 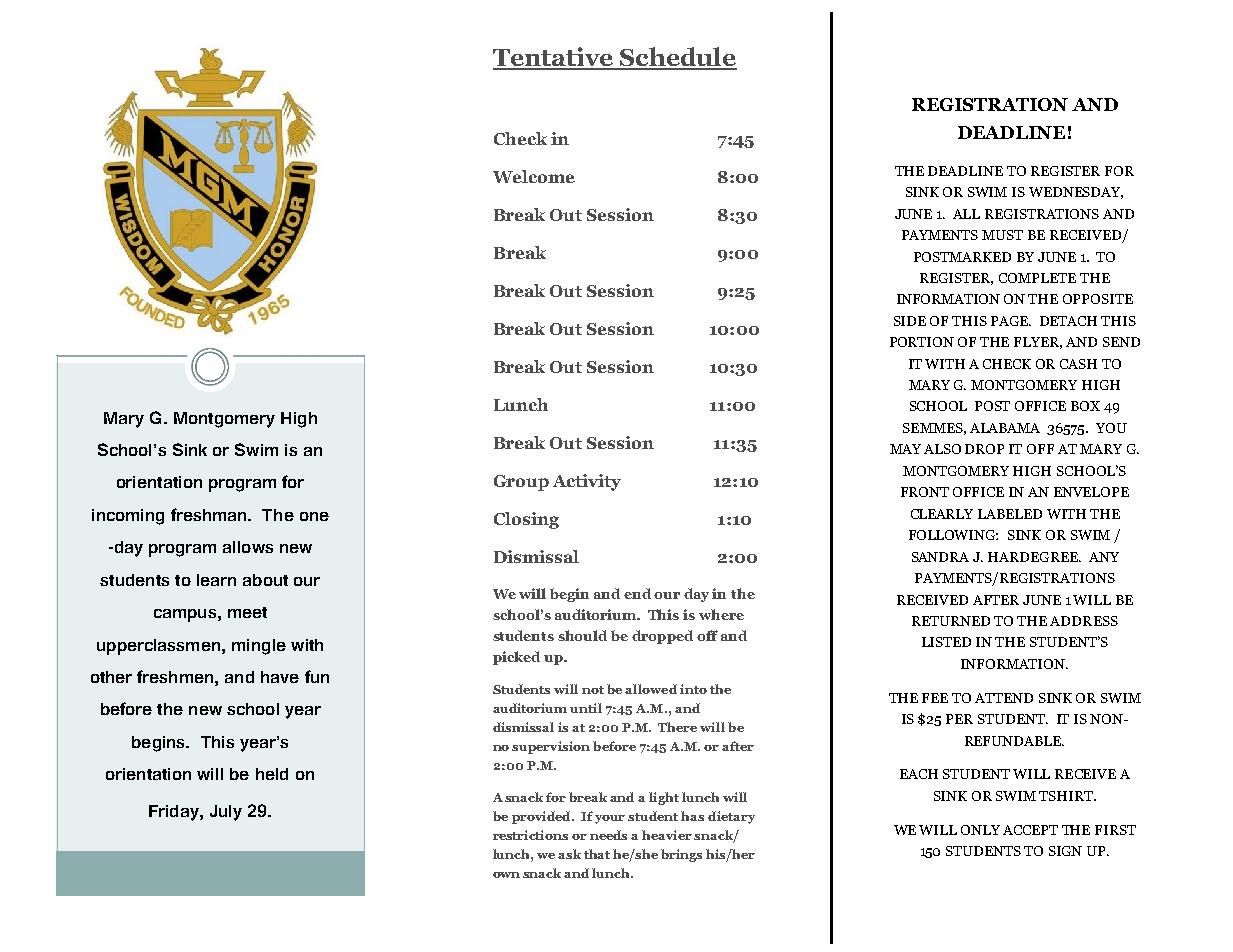 What do you see at coordinates (534, 176) in the document?
I see `Welcome` at bounding box center [534, 176].
